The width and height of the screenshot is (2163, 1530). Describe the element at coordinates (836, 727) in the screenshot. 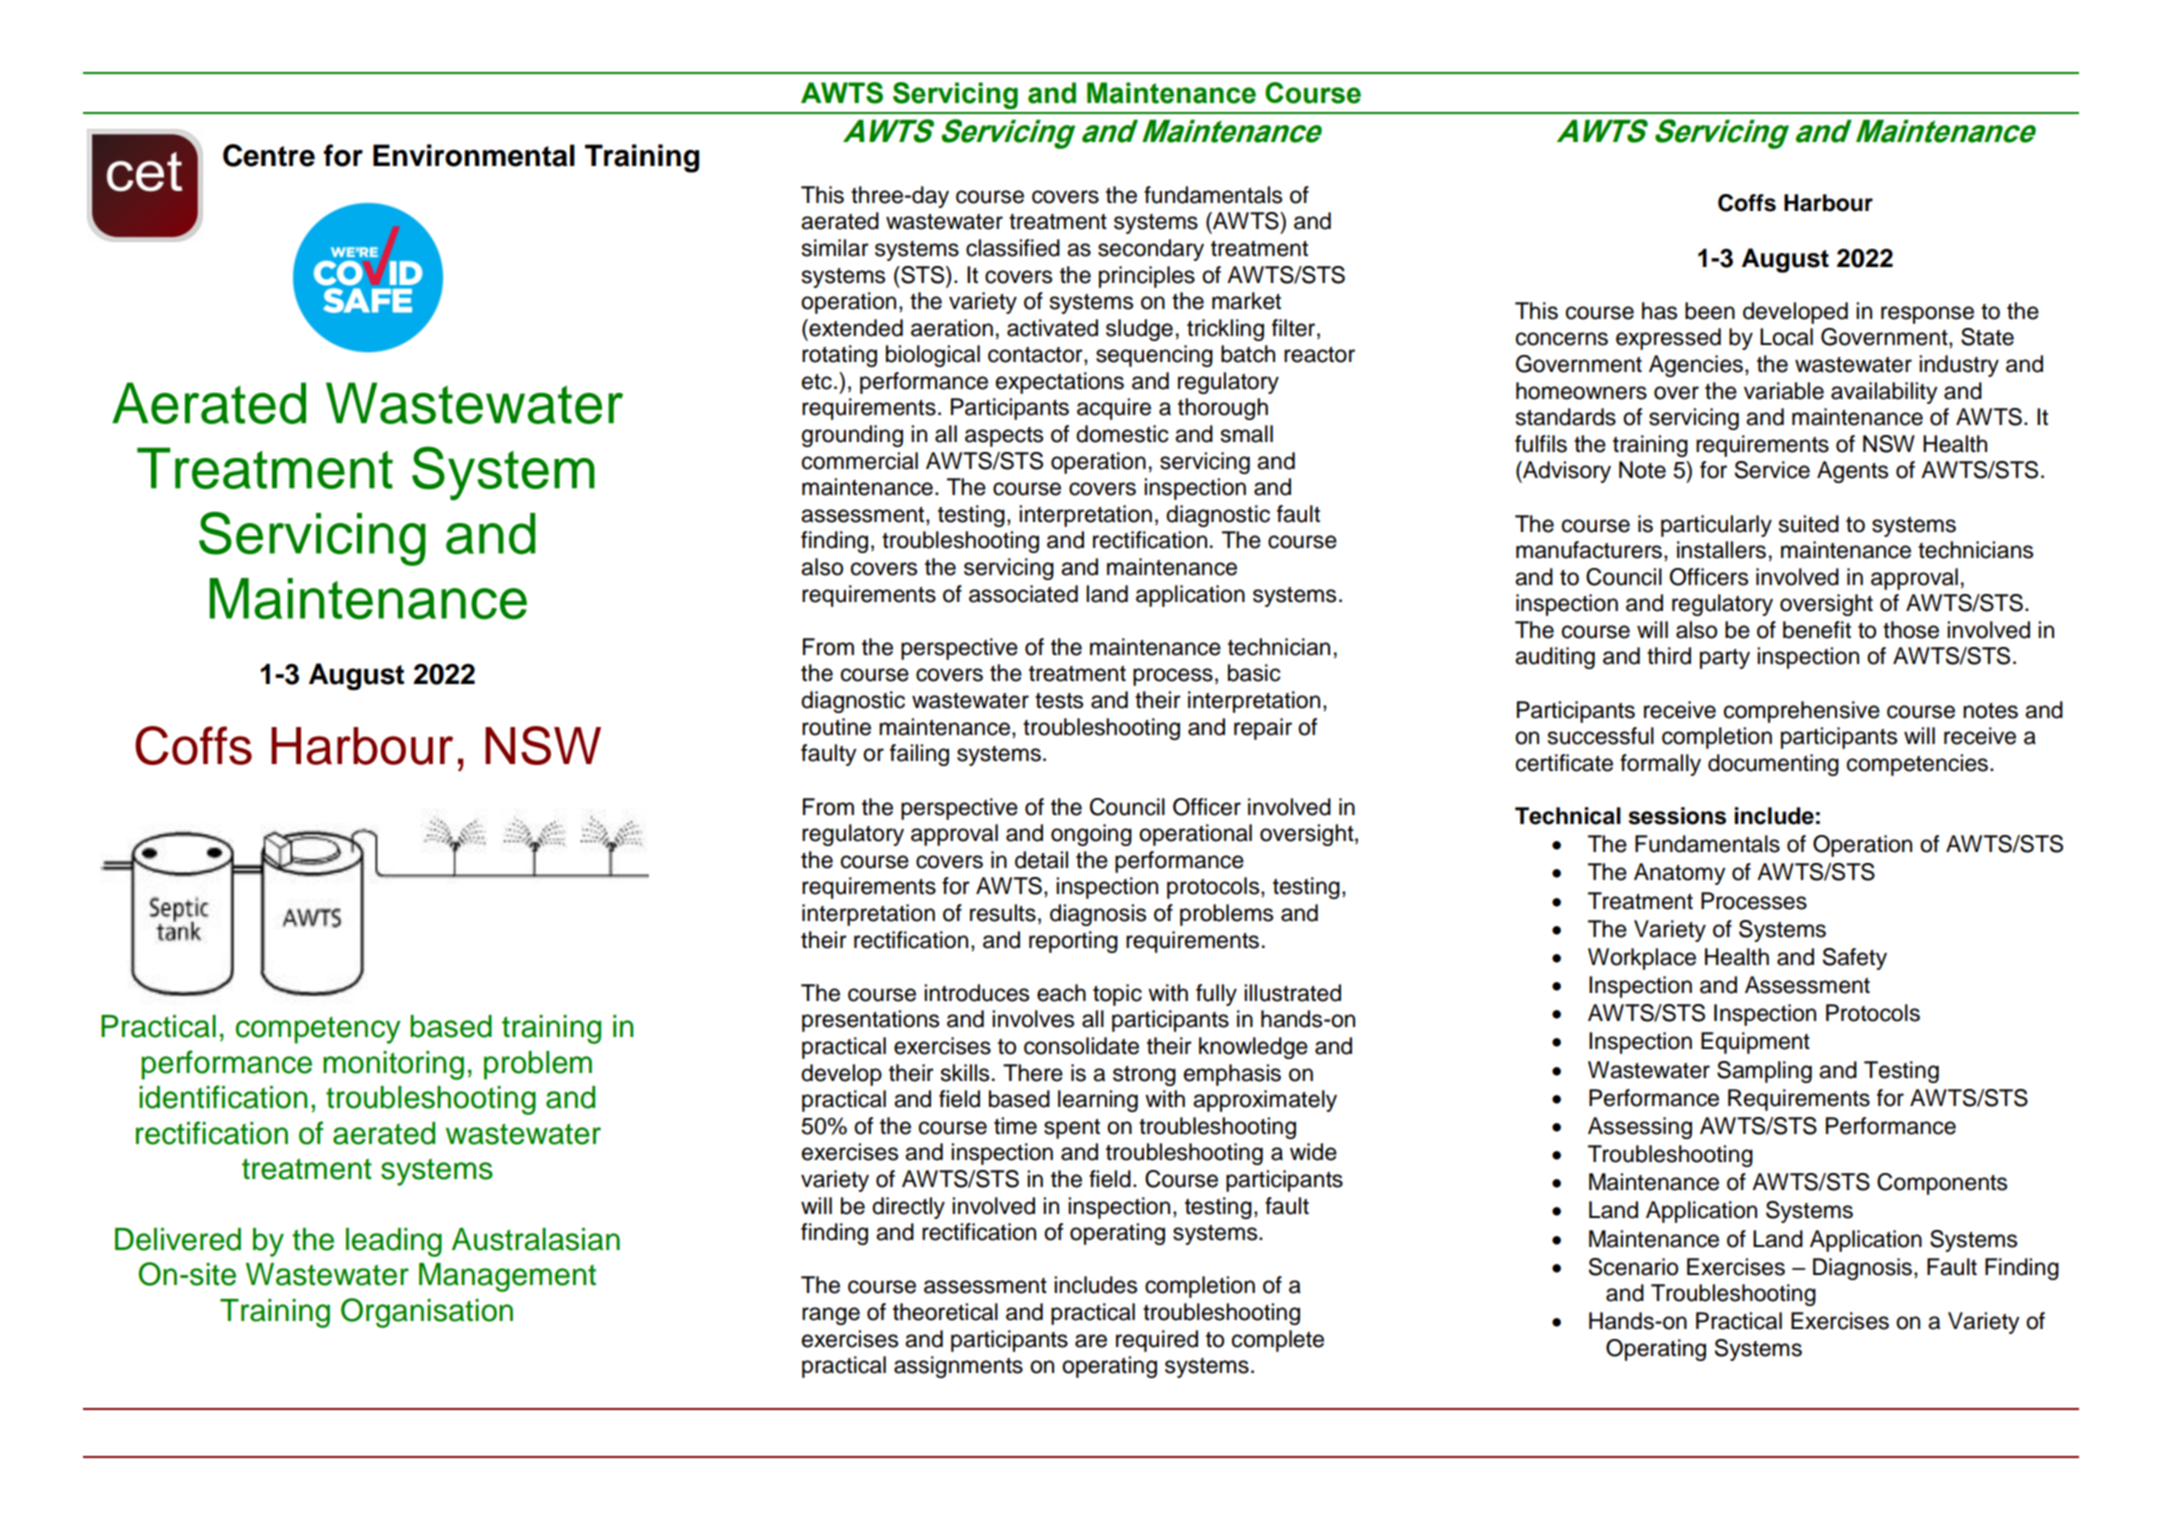

I see `routine` at that location.
